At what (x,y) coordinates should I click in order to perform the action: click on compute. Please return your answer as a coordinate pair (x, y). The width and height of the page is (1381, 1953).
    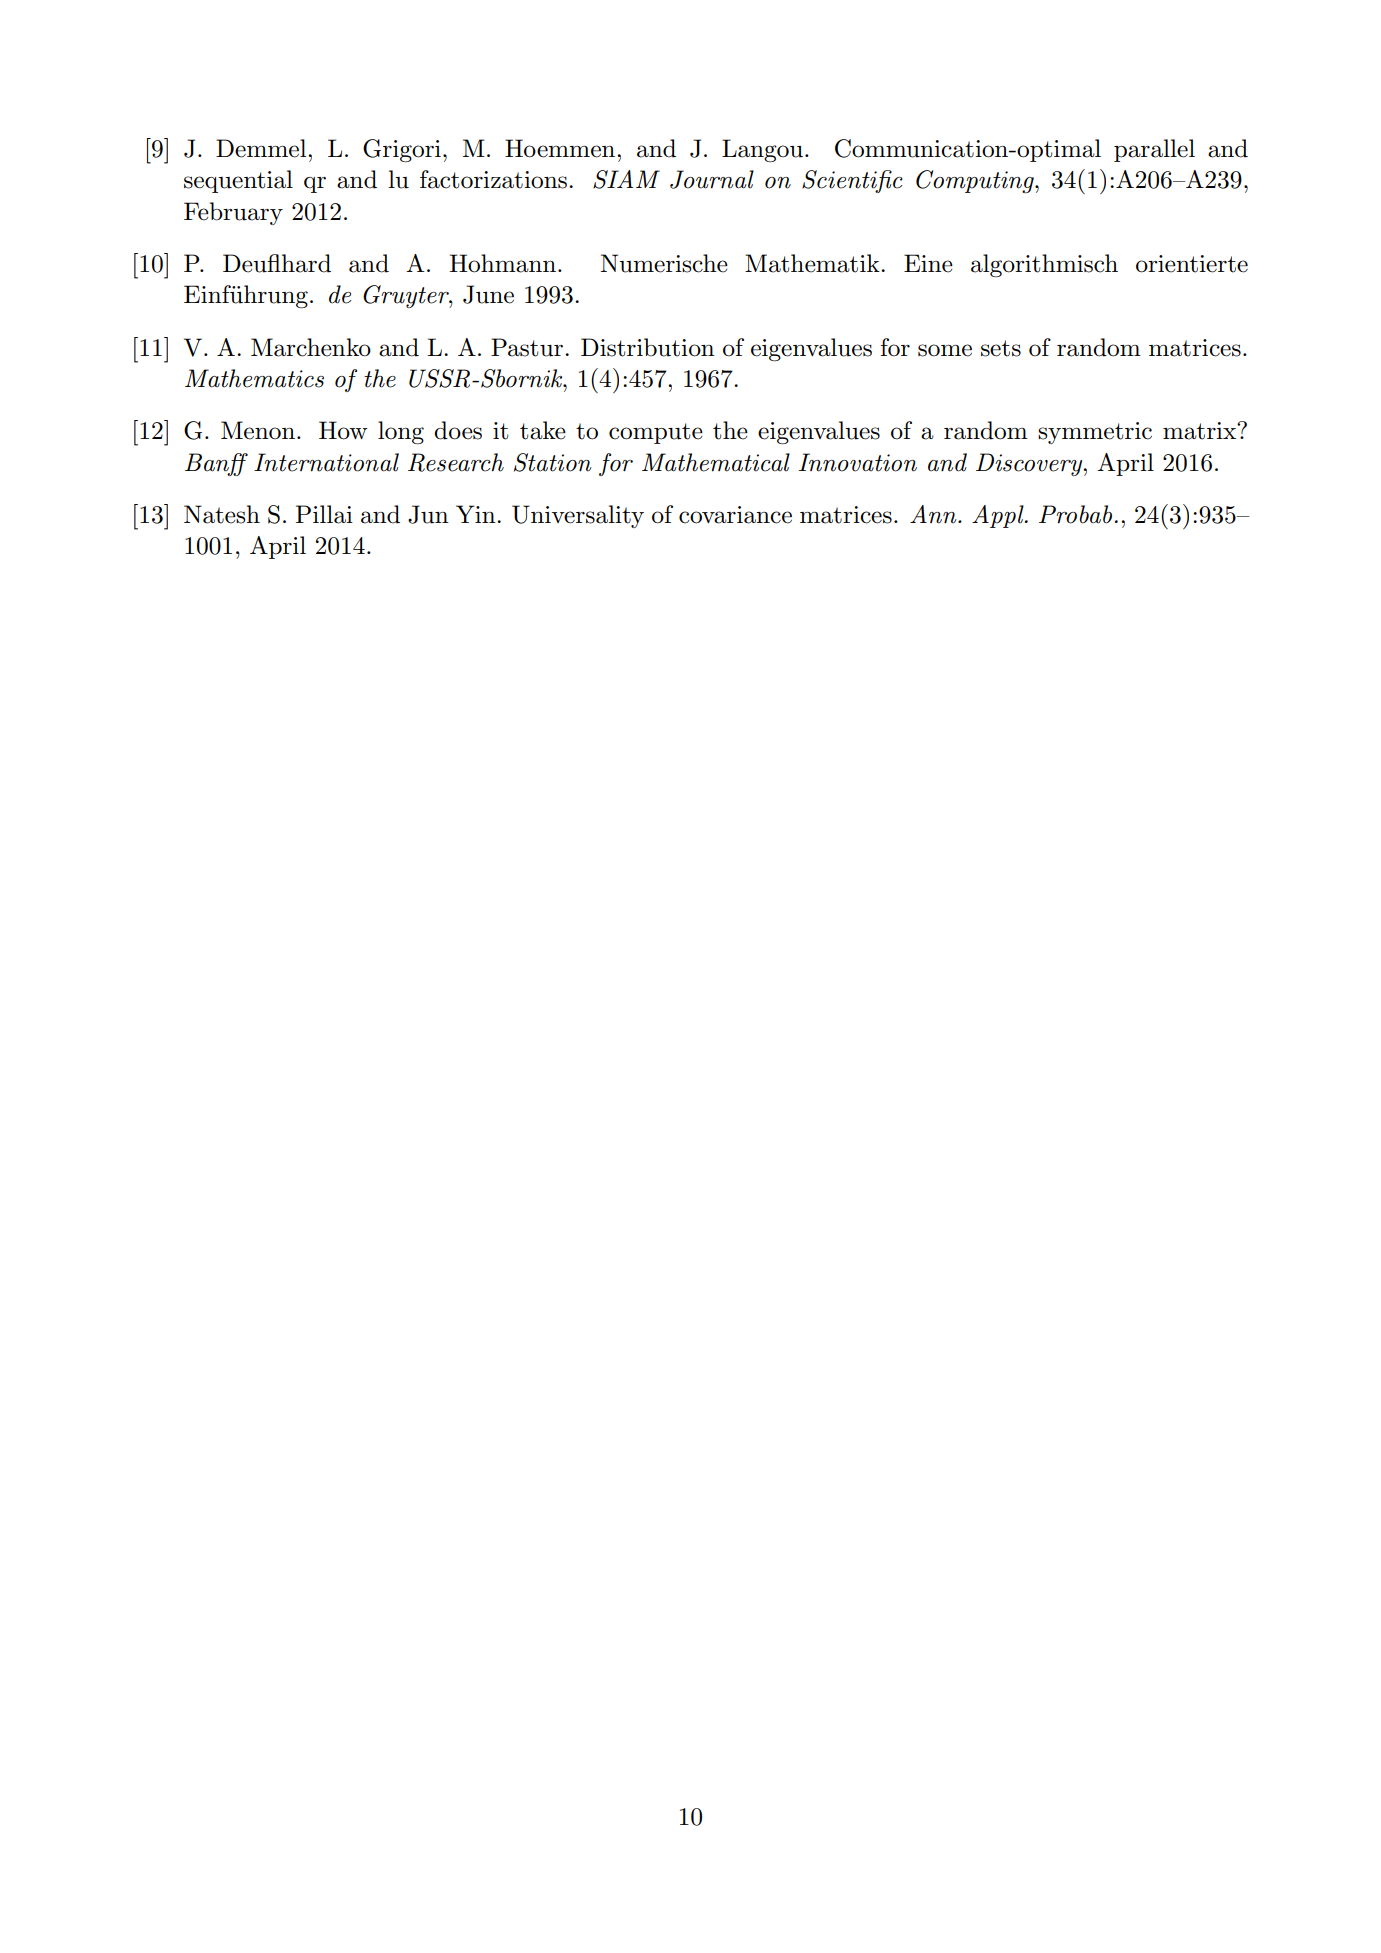
    Looking at the image, I should click on (656, 433).
